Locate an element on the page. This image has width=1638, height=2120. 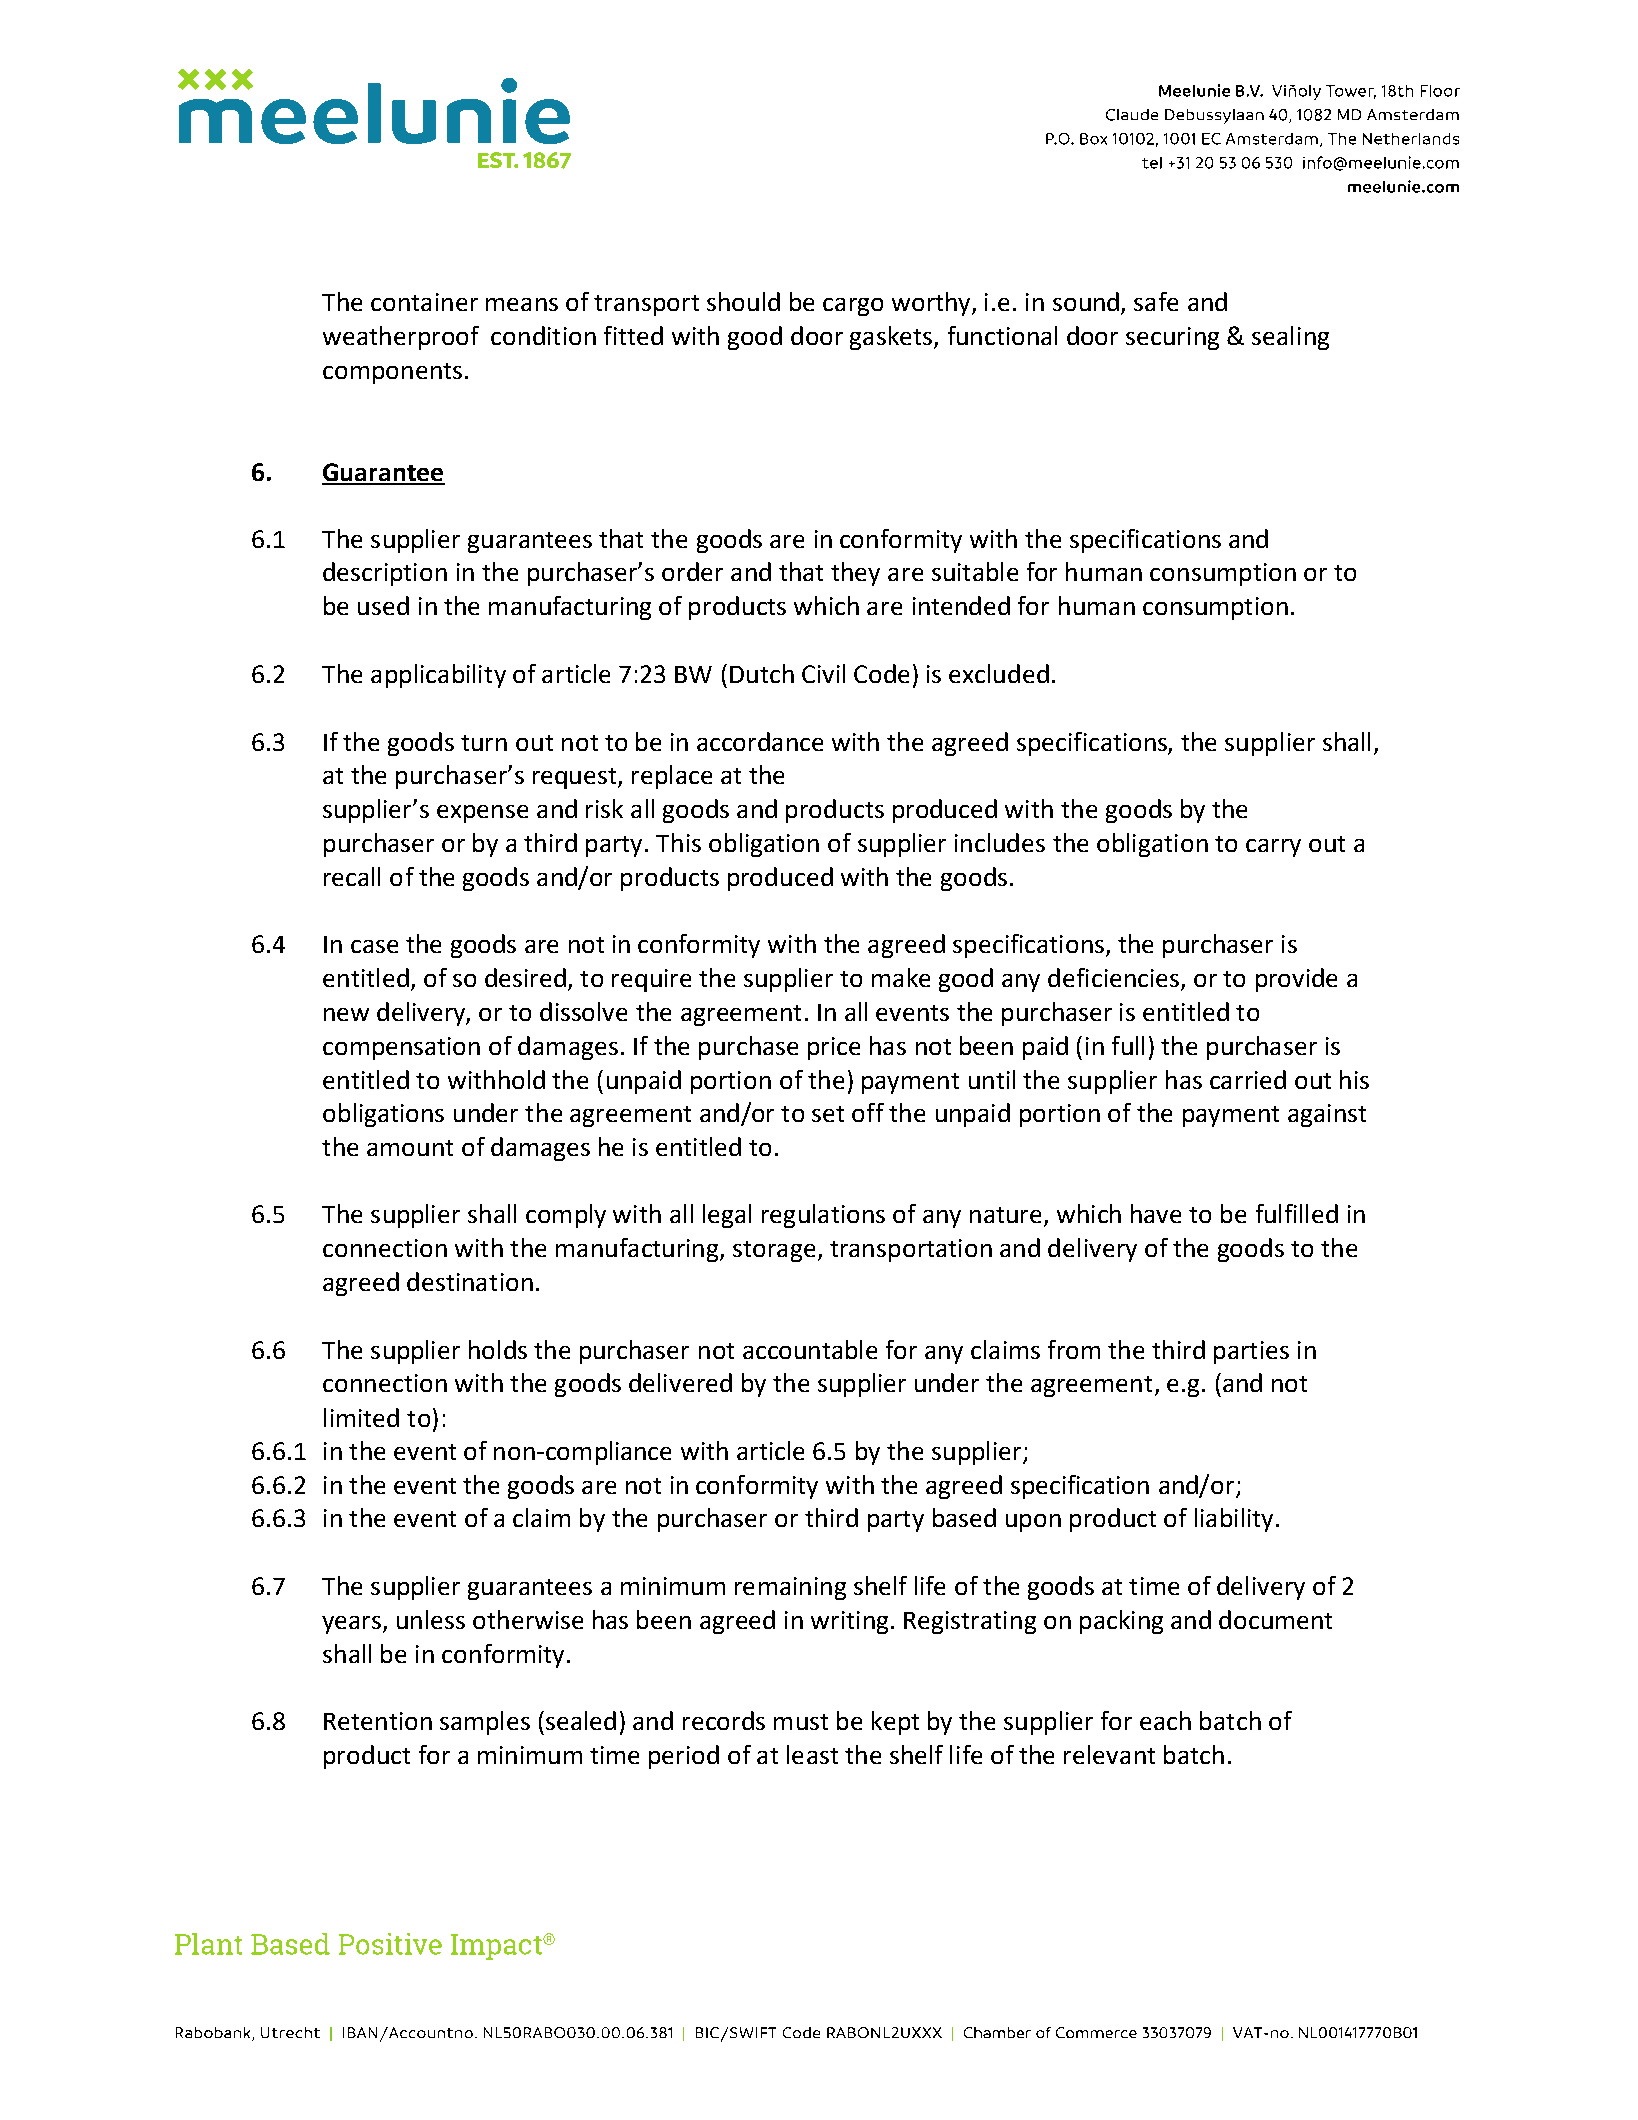
samples is located at coordinates (485, 1723).
